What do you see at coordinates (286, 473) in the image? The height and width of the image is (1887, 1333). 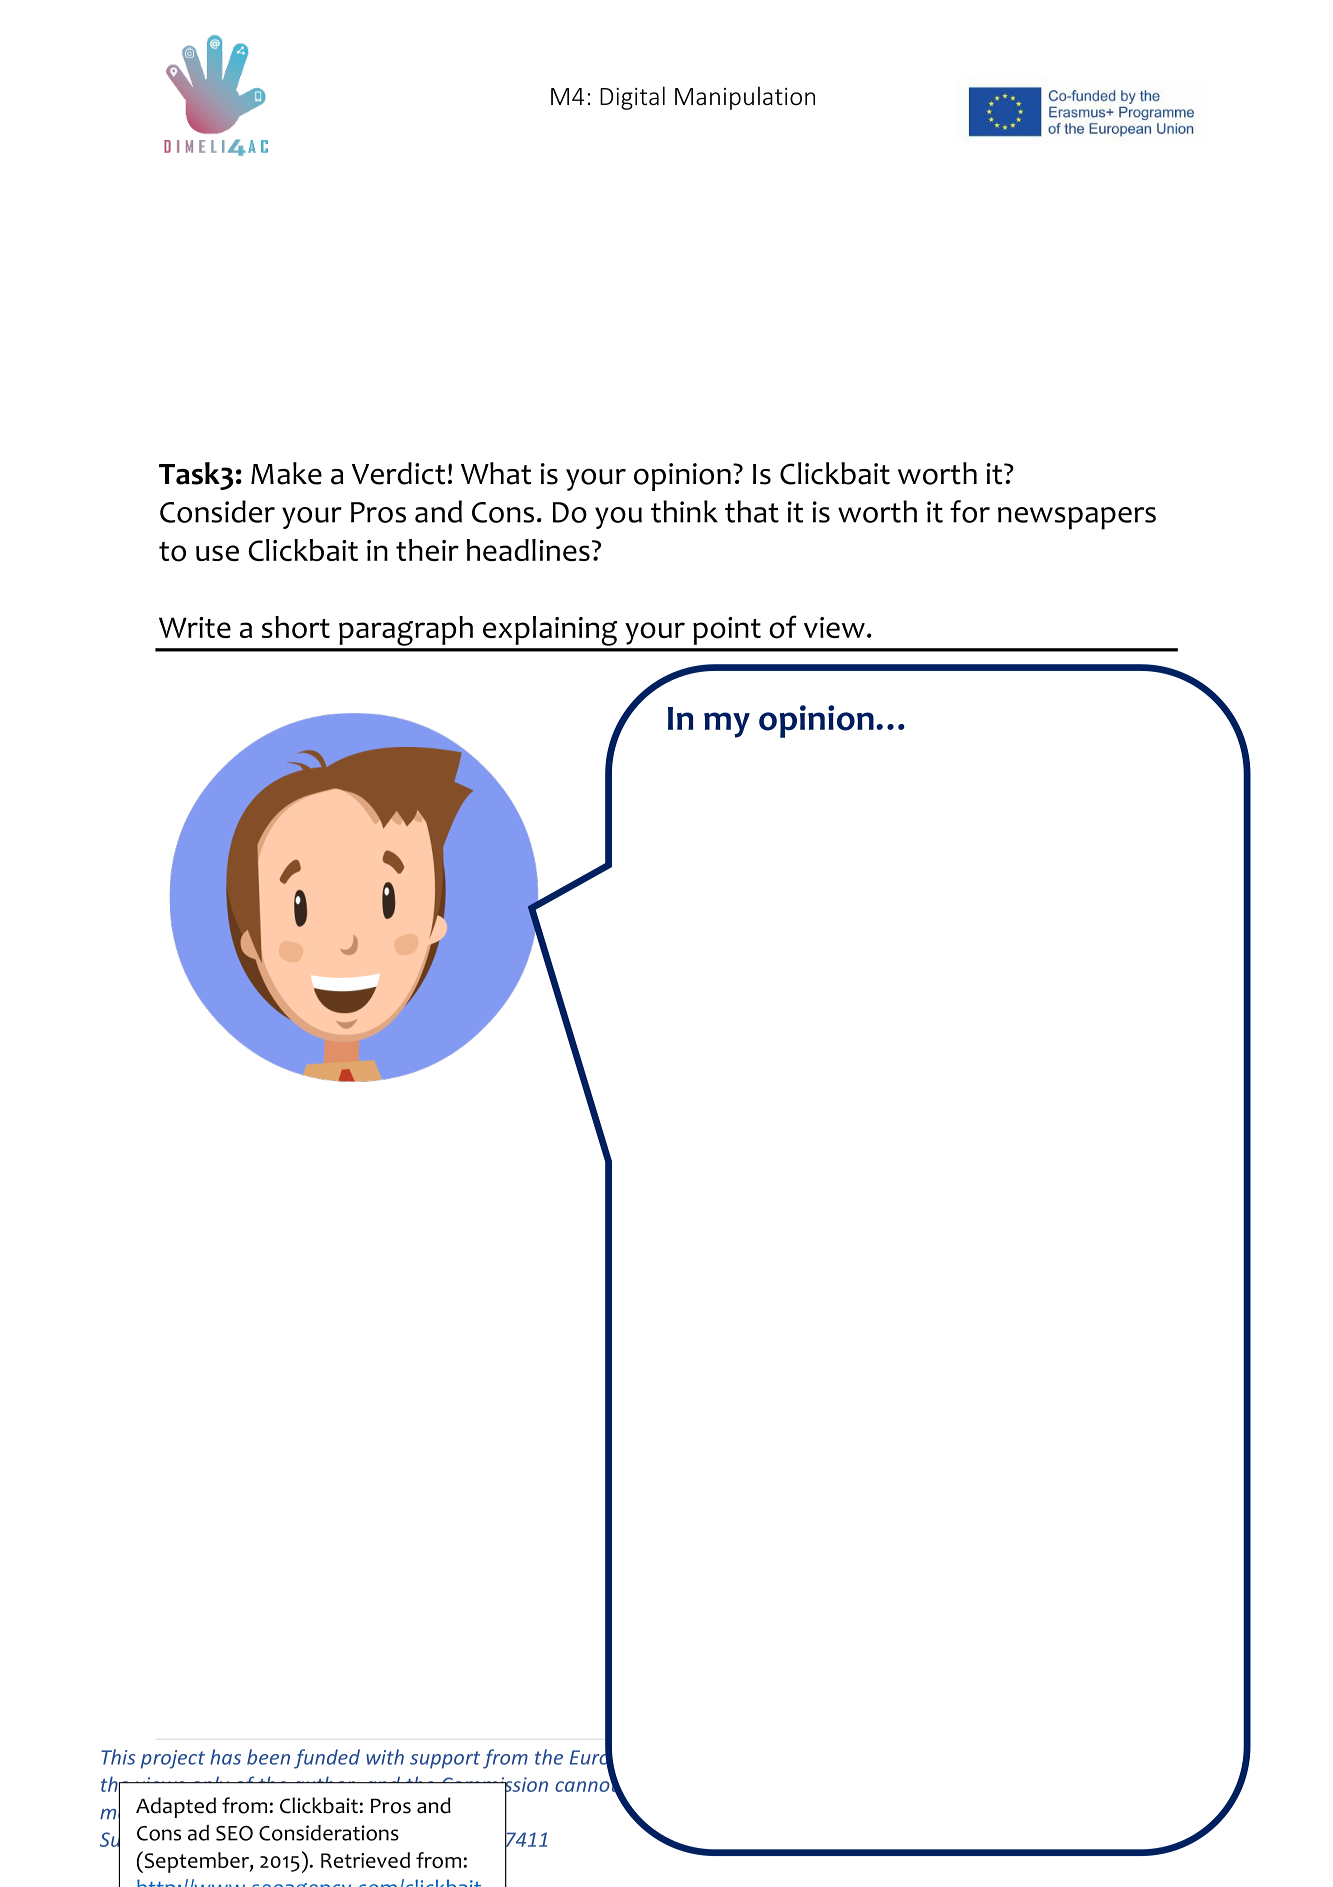 I see `Make` at bounding box center [286, 473].
